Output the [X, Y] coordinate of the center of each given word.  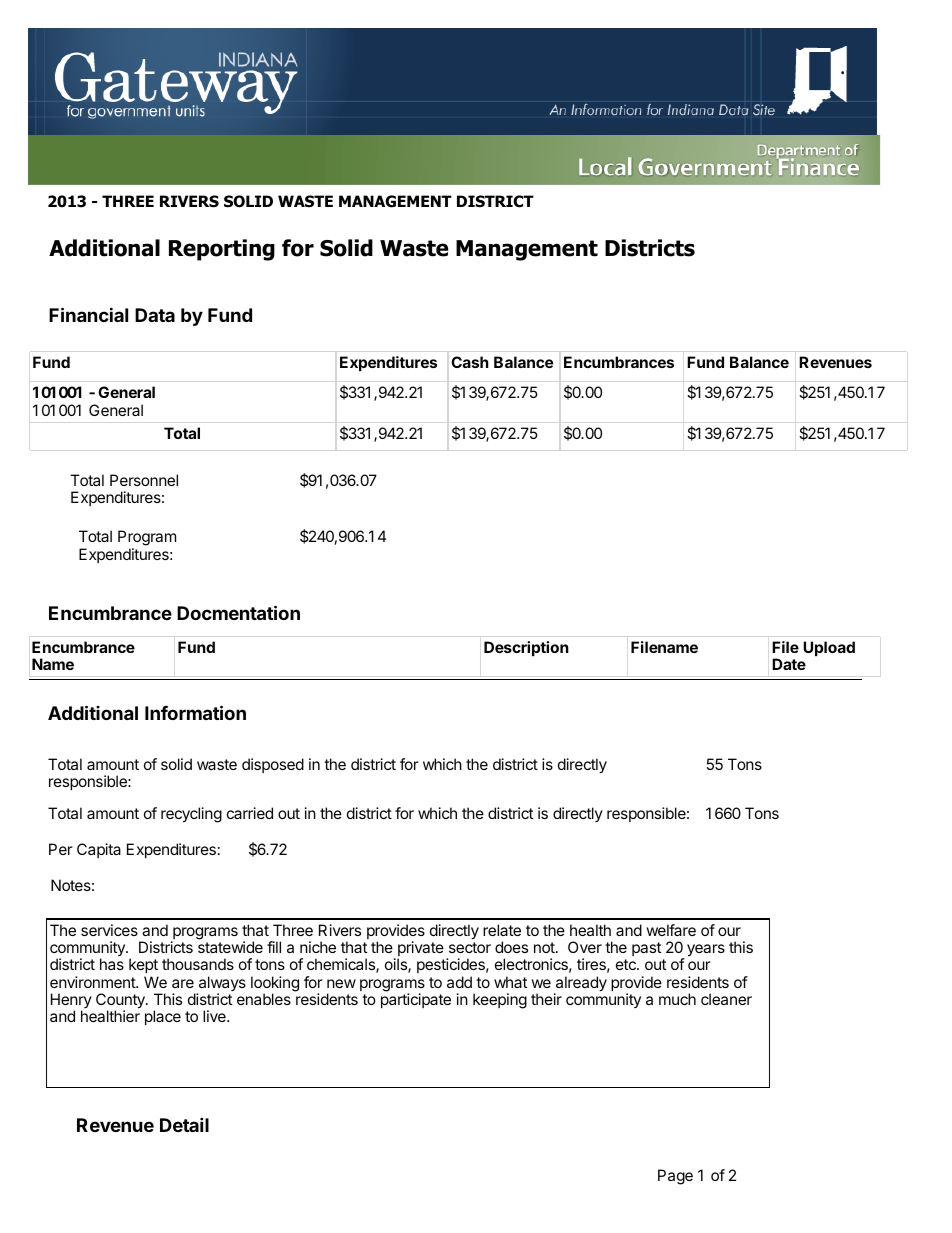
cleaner [726, 999]
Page [675, 1177]
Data [155, 315]
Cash [470, 362]
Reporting [222, 250]
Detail [184, 1124]
